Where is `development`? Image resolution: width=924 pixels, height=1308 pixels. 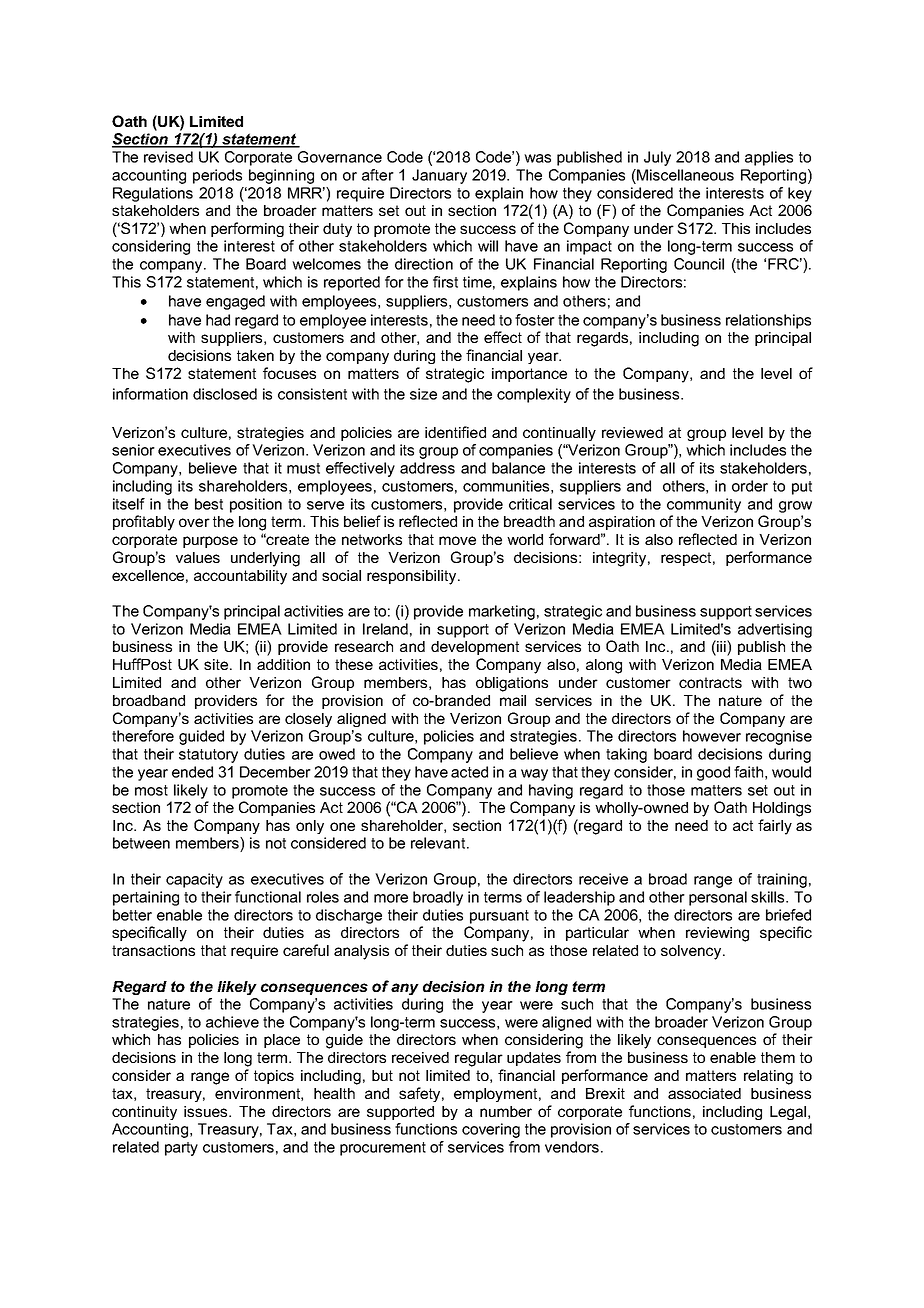
development is located at coordinates (475, 648).
